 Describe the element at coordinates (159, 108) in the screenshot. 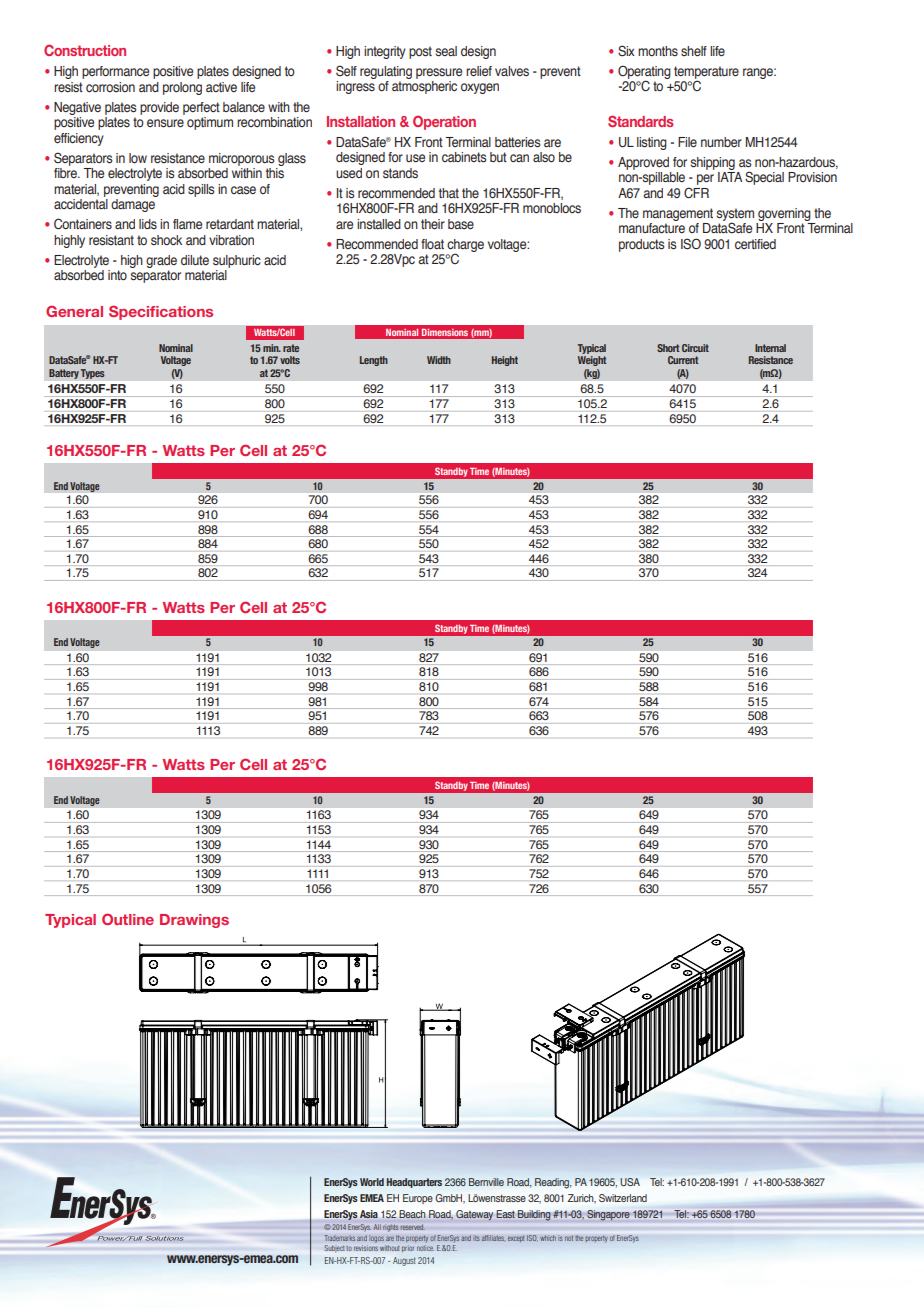

I see `provide` at that location.
